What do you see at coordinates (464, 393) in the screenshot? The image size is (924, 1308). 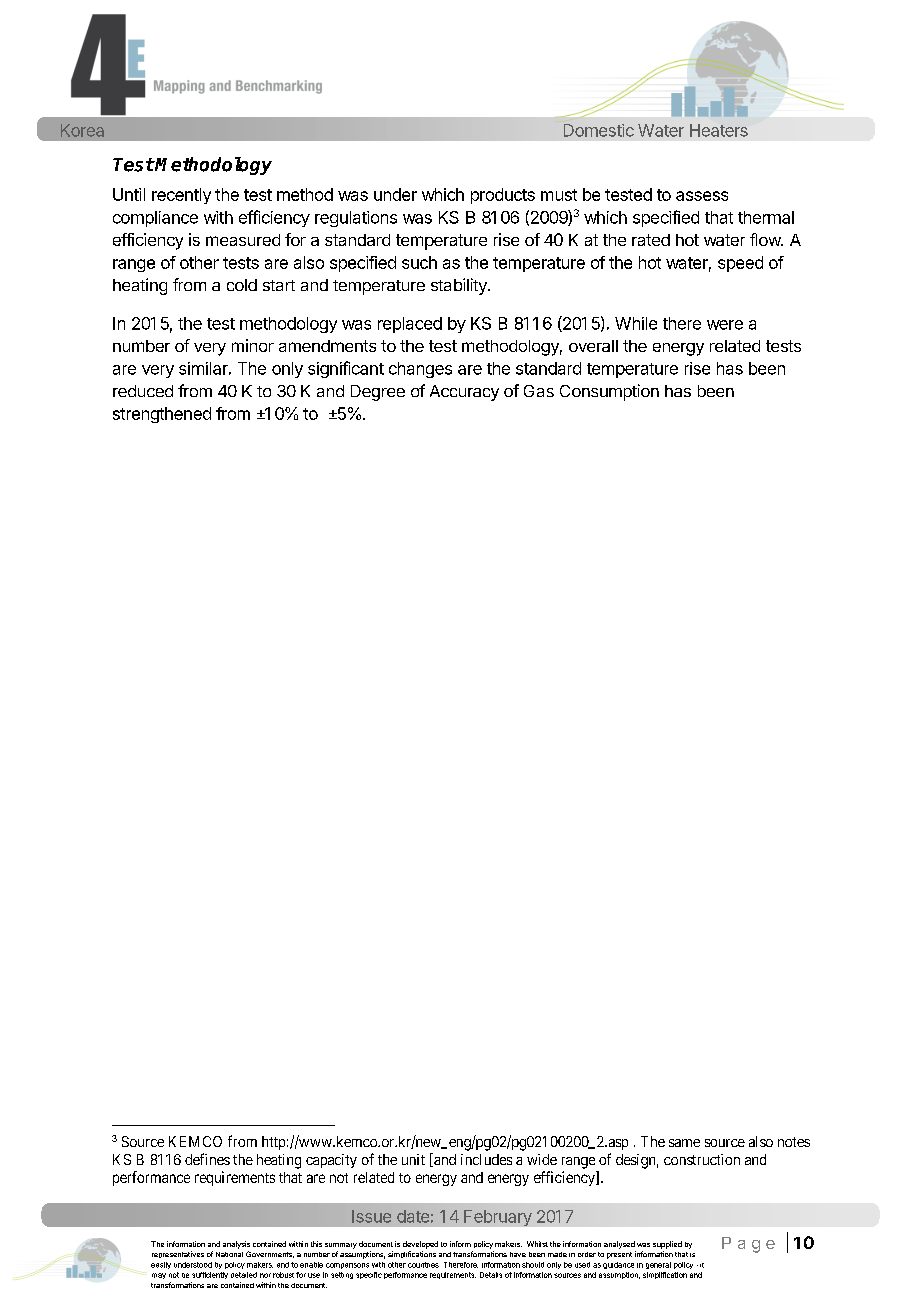 I see `Accuracy` at bounding box center [464, 393].
